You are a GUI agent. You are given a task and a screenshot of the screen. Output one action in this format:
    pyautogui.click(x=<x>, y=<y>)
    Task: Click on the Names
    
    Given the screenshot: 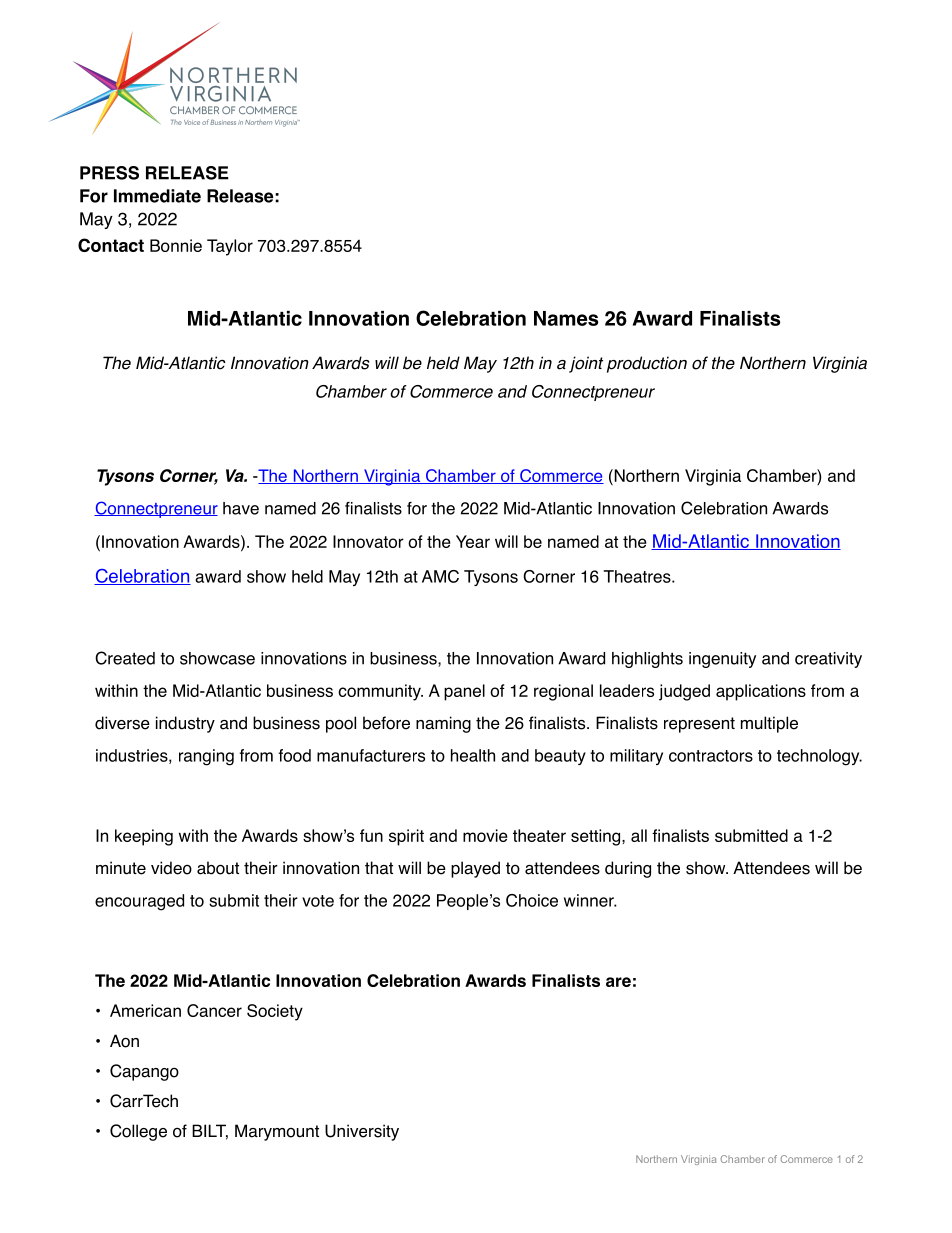 What is the action you would take?
    pyautogui.click(x=566, y=318)
